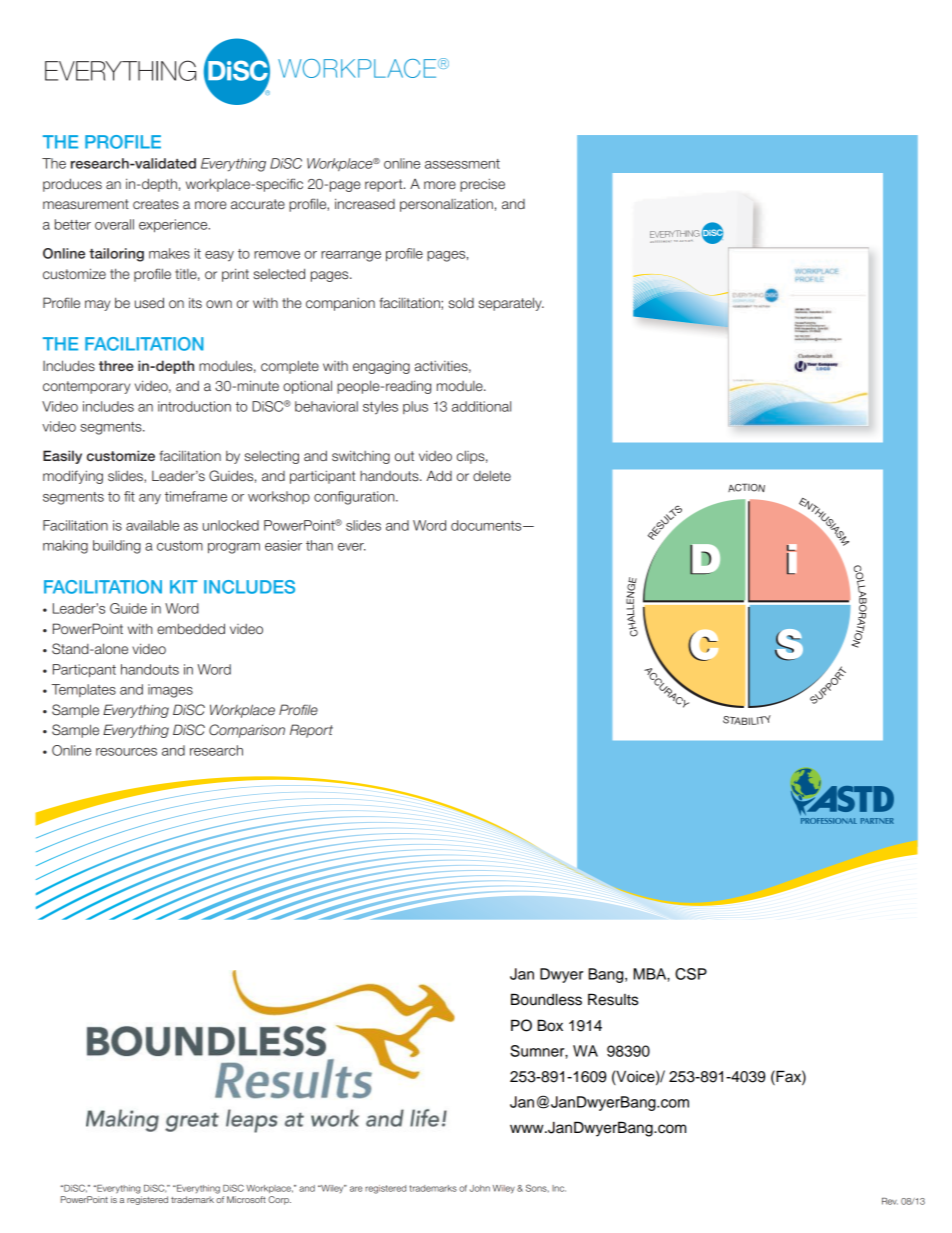 The width and height of the image is (952, 1233). What do you see at coordinates (279, 1200) in the image?
I see `Corp` at bounding box center [279, 1200].
